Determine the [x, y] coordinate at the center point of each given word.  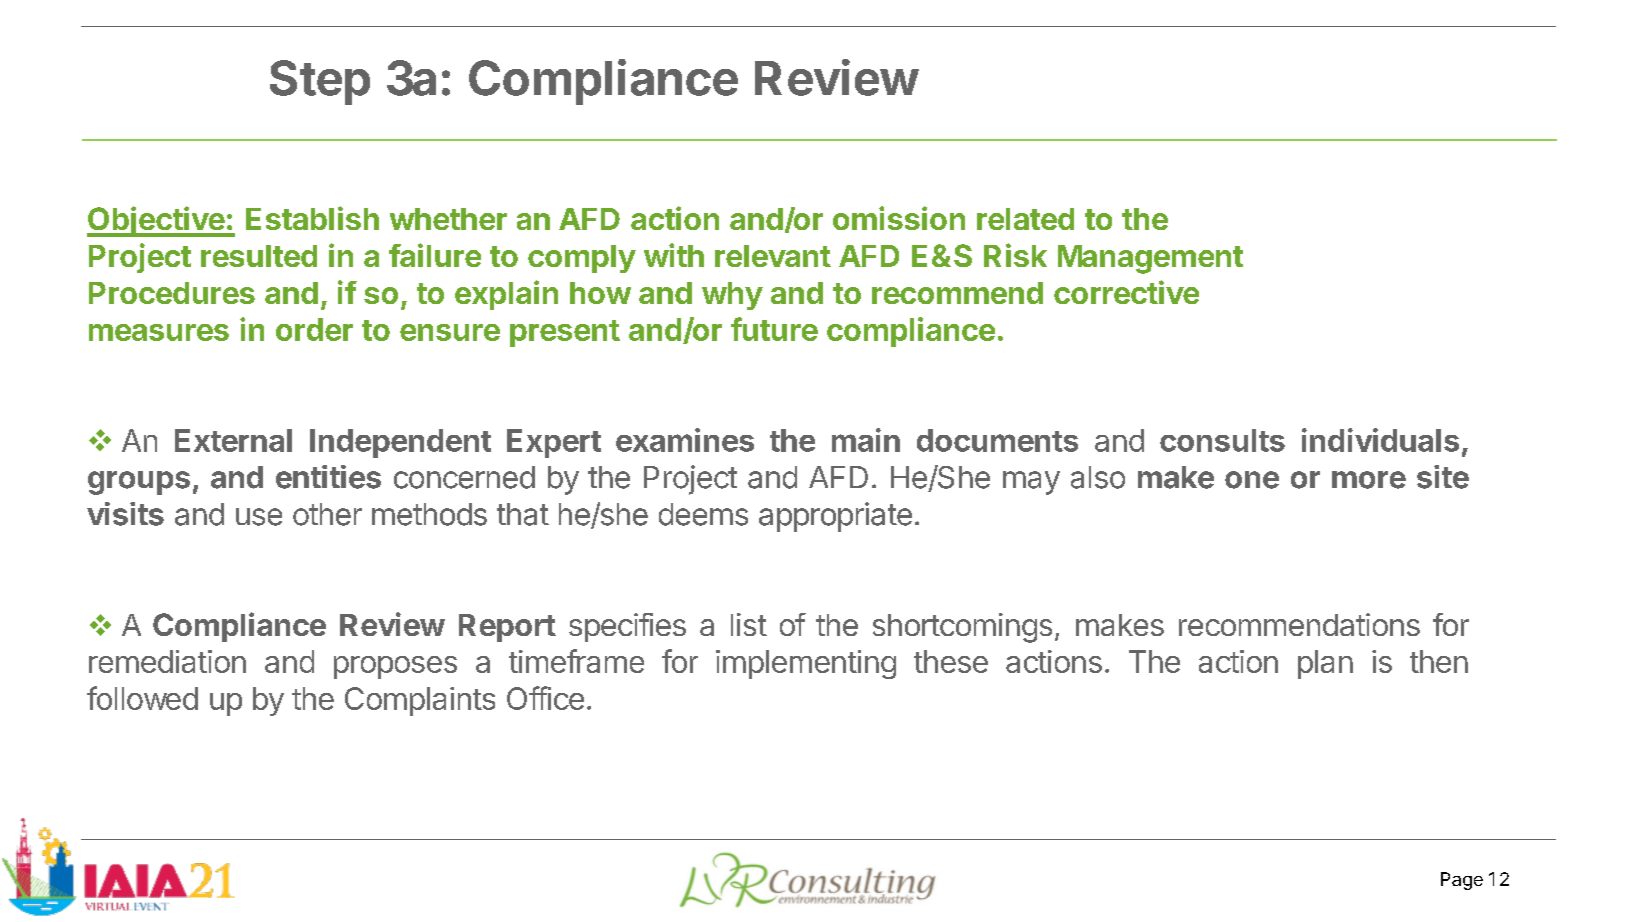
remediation [167, 661]
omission [899, 218]
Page [1462, 881]
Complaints [420, 701]
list [749, 624]
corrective [1126, 292]
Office [545, 698]
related [1025, 219]
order [314, 329]
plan [1325, 664]
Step [320, 82]
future [774, 329]
